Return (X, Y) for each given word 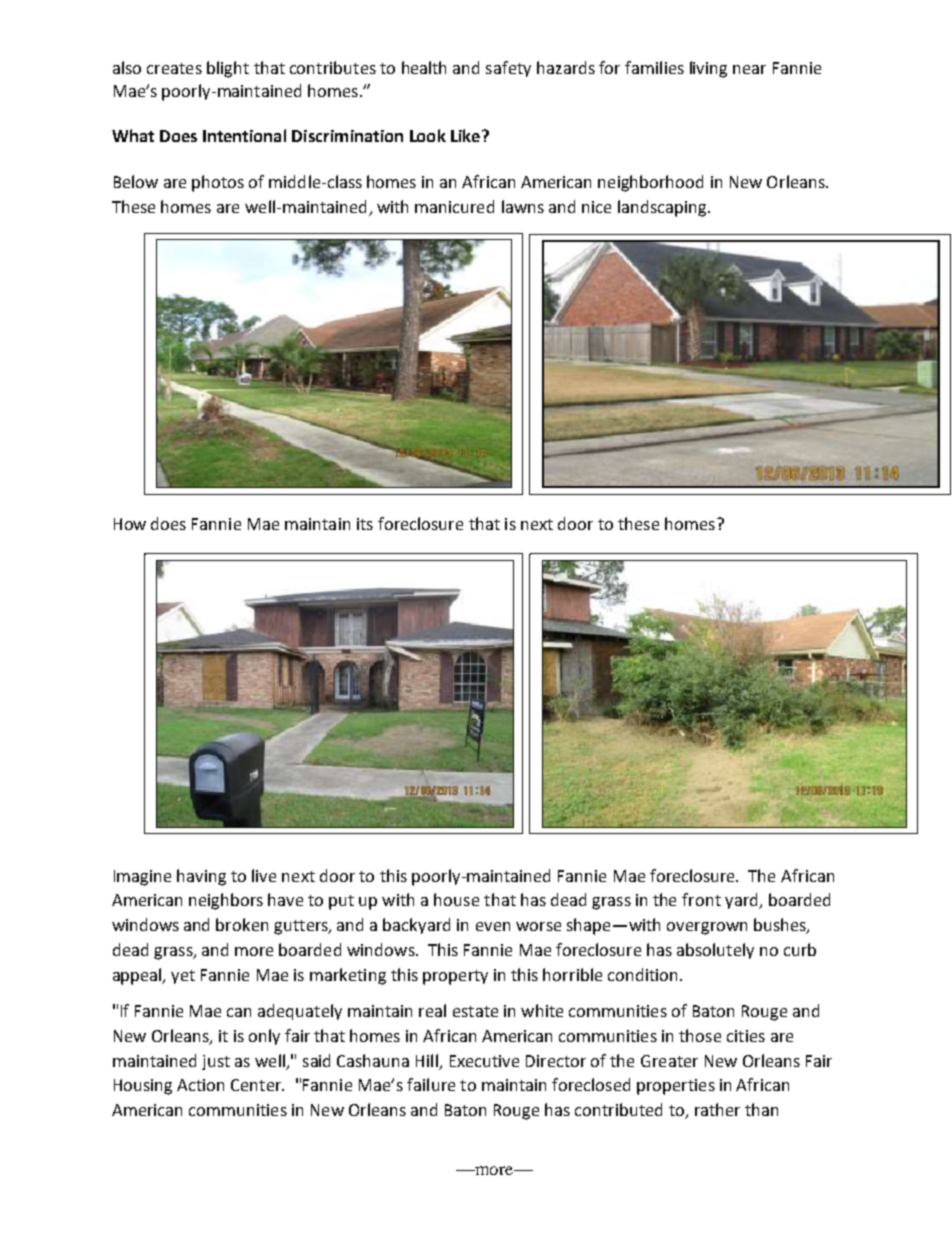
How (130, 524)
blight (228, 69)
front (701, 899)
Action (200, 1085)
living (708, 69)
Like (465, 135)
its (365, 524)
